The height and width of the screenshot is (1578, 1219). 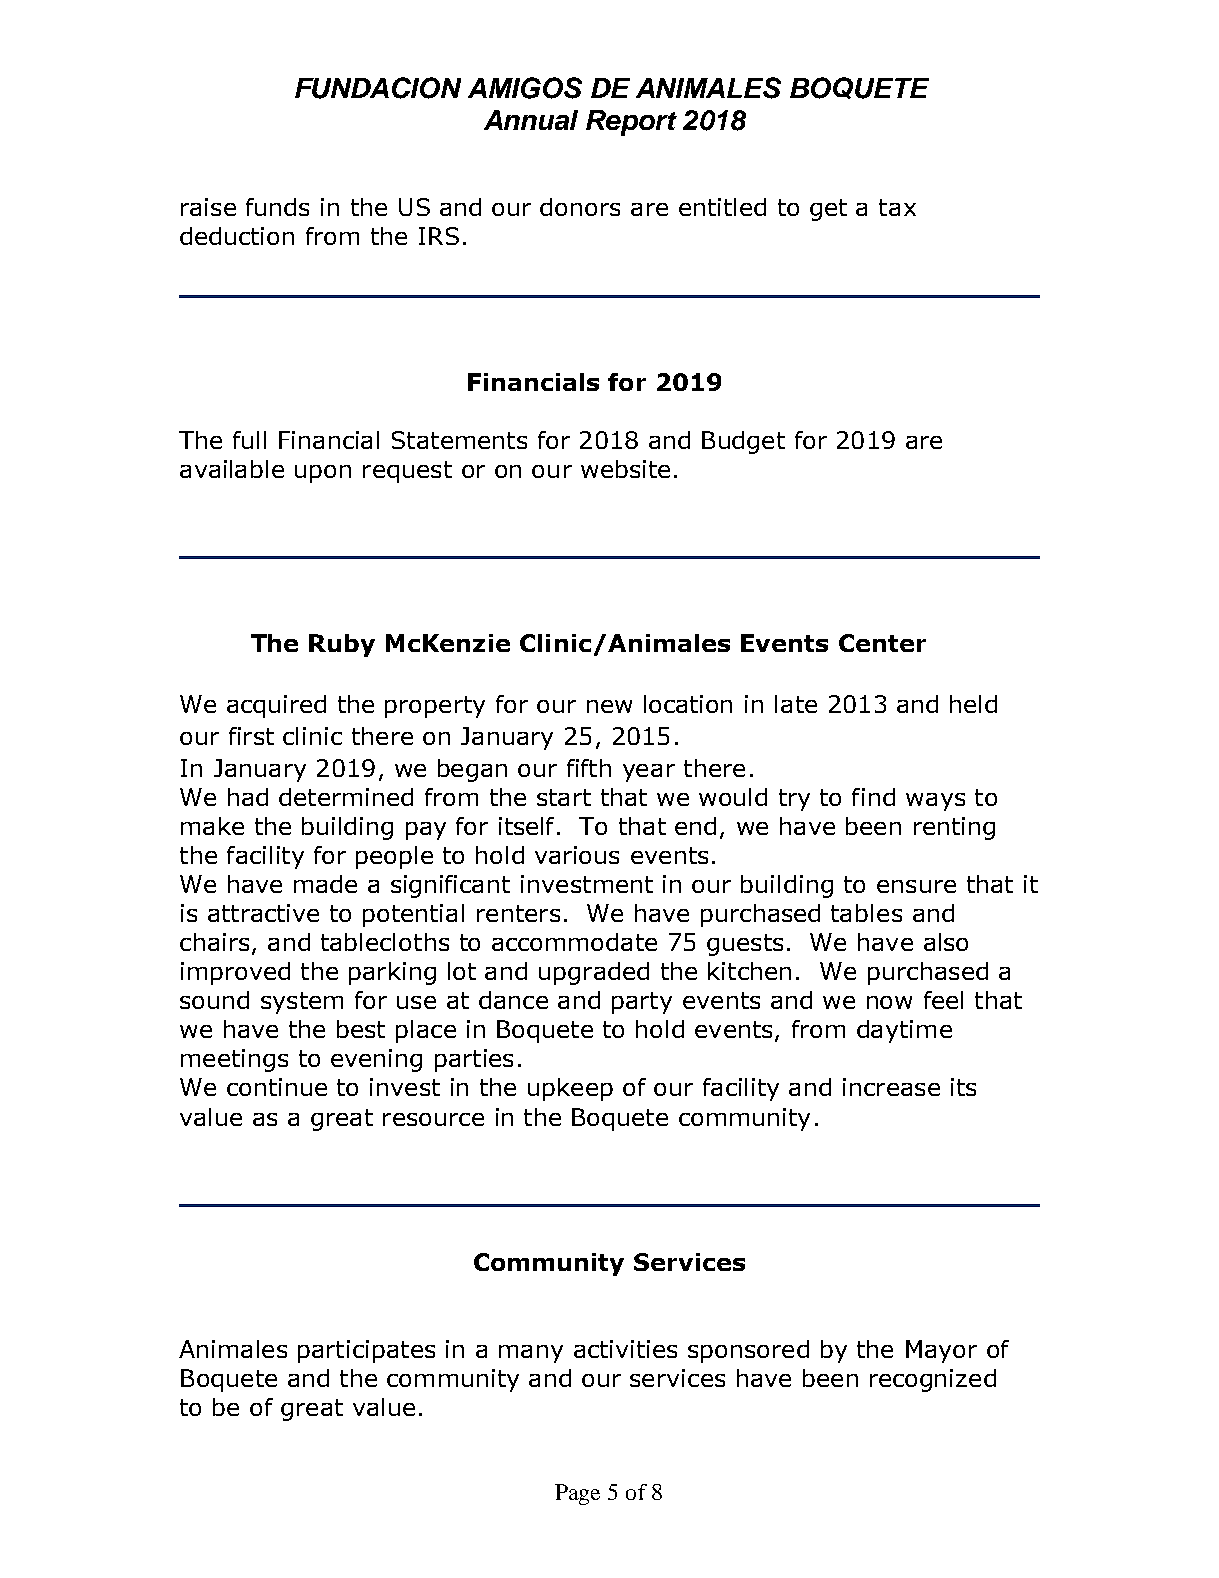 I want to click on funds, so click(x=277, y=207).
